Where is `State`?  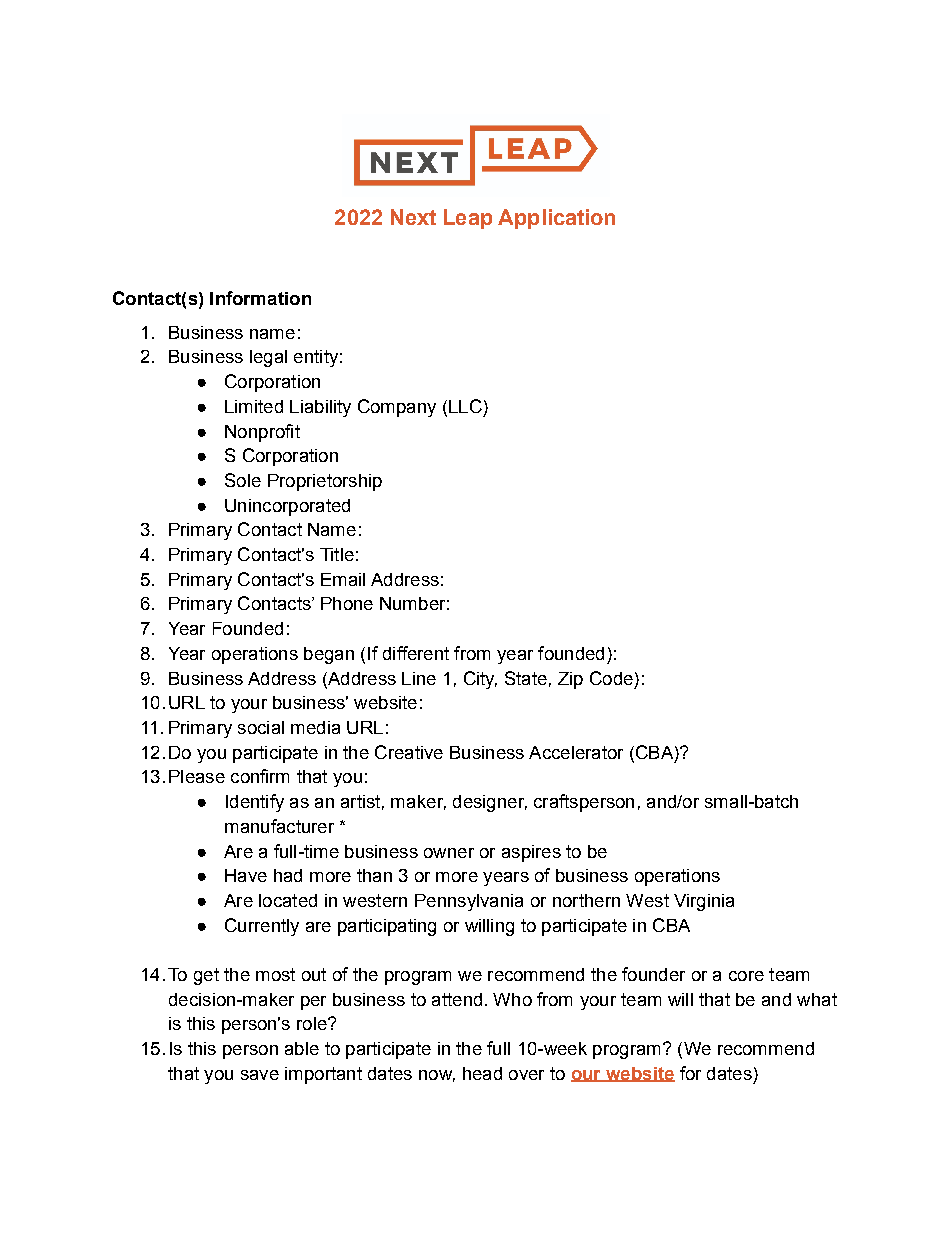
State is located at coordinates (526, 678).
